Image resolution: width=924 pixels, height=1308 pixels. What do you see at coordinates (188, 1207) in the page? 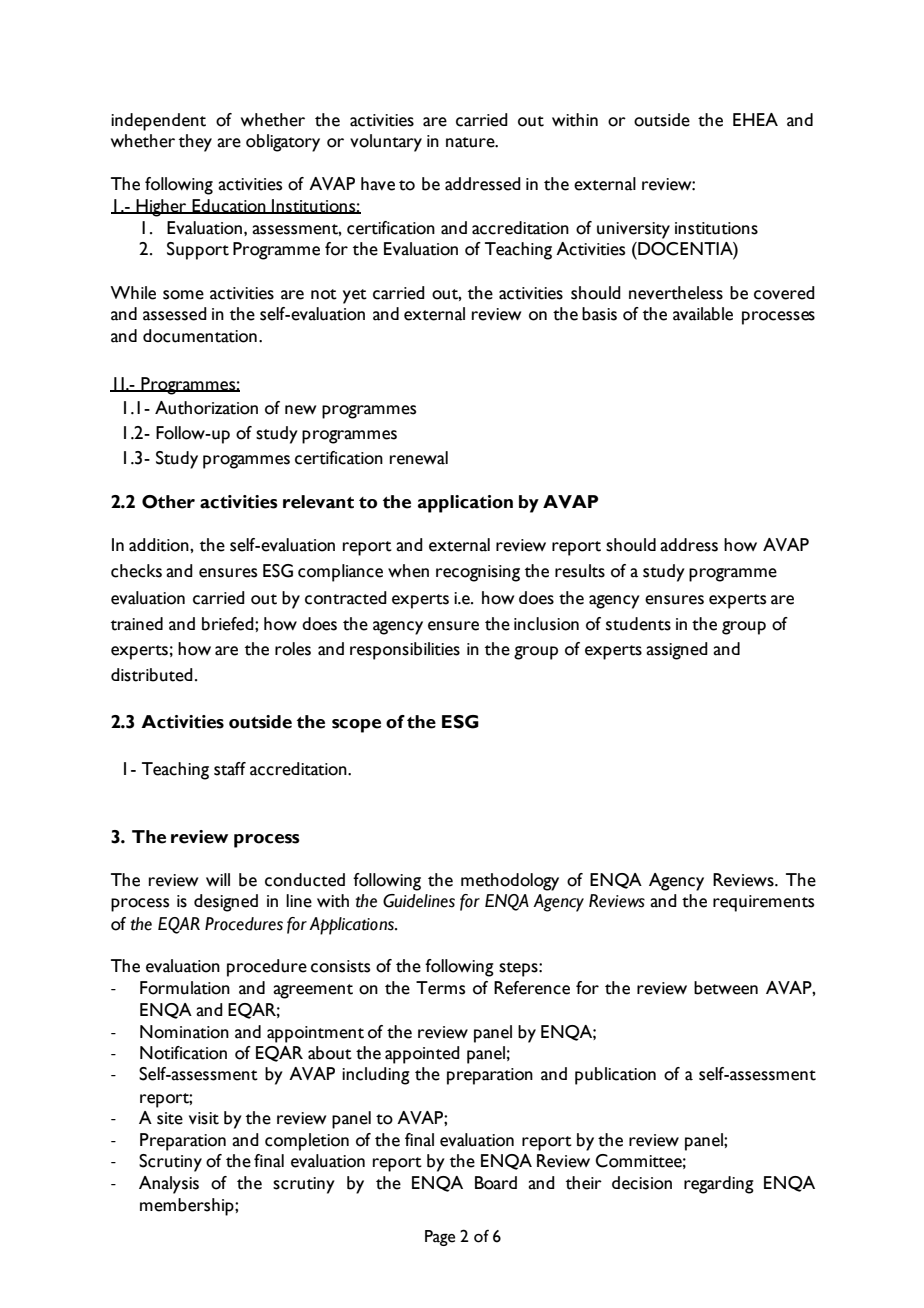
I see `membership` at bounding box center [188, 1207].
